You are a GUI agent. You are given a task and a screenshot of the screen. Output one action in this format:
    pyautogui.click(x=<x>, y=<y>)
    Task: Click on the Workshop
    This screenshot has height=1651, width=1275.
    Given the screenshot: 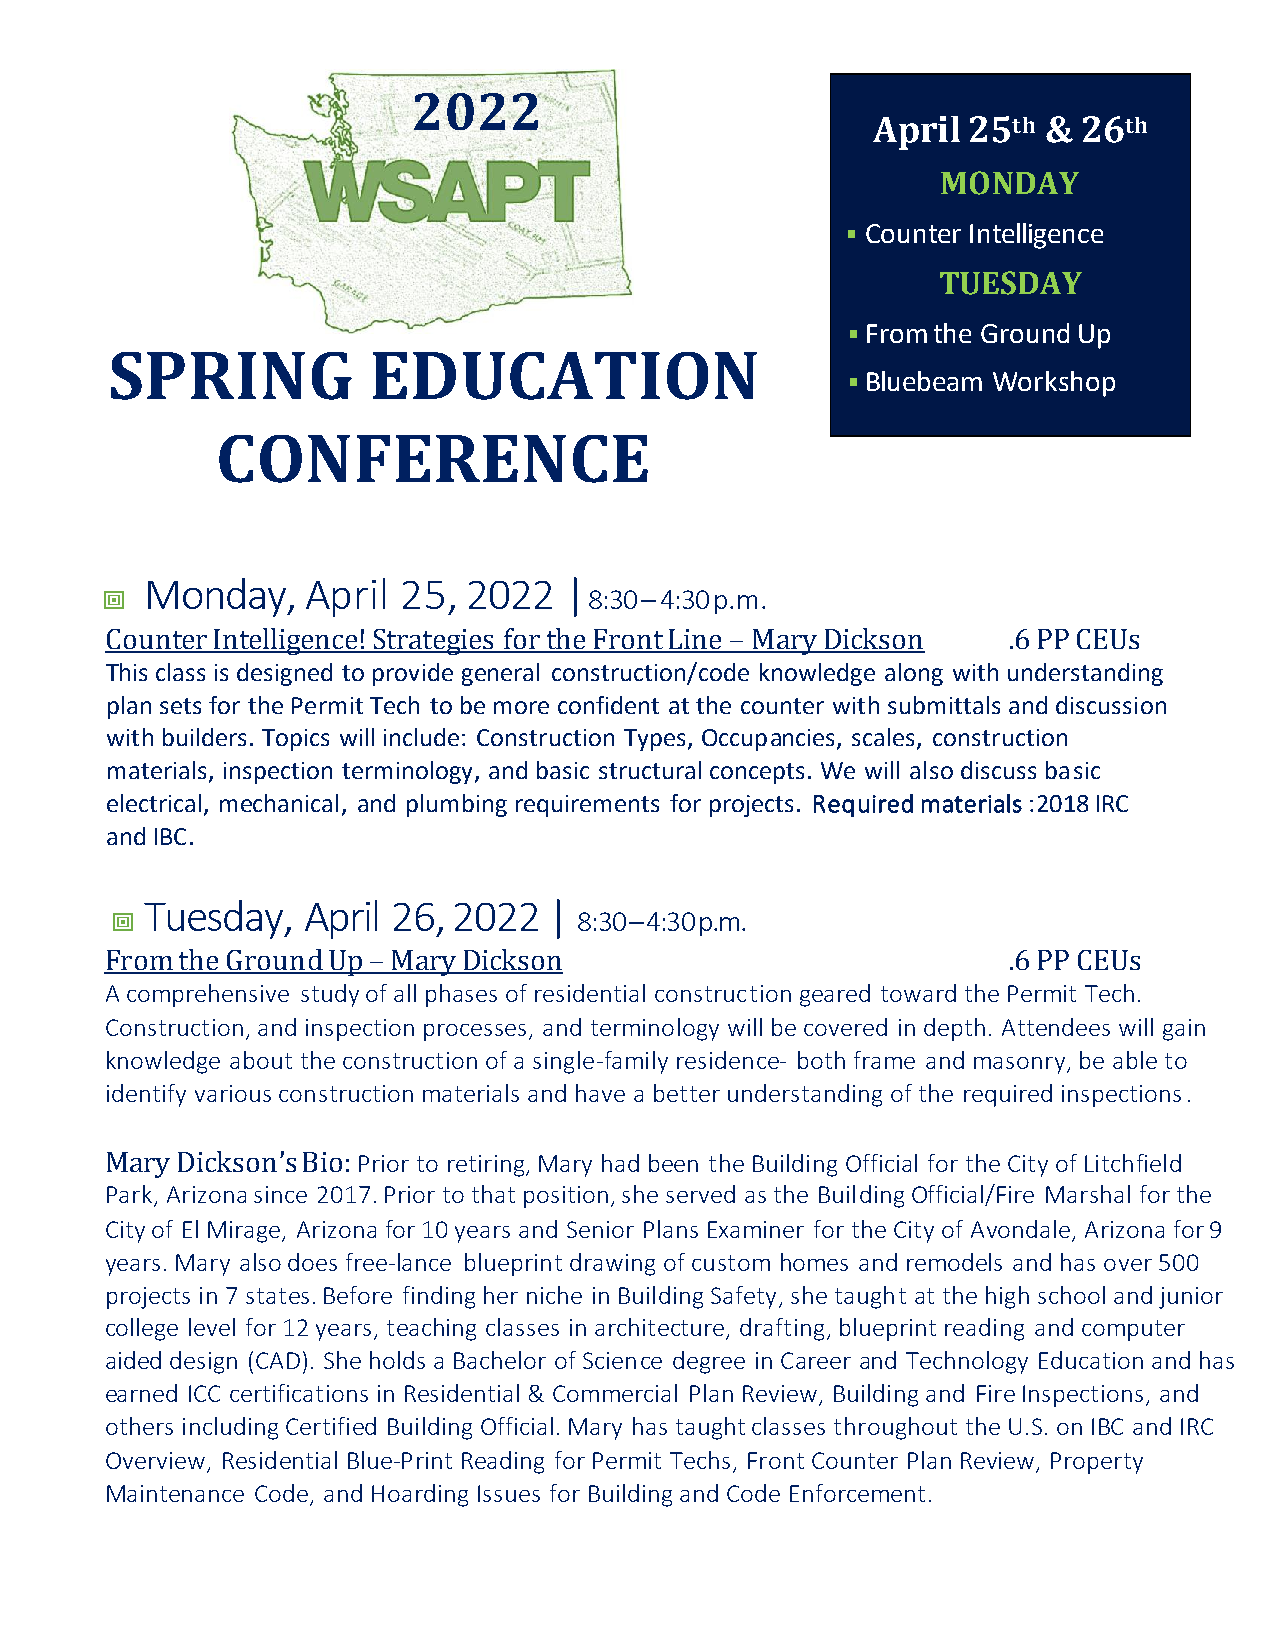 What is the action you would take?
    pyautogui.click(x=1054, y=384)
